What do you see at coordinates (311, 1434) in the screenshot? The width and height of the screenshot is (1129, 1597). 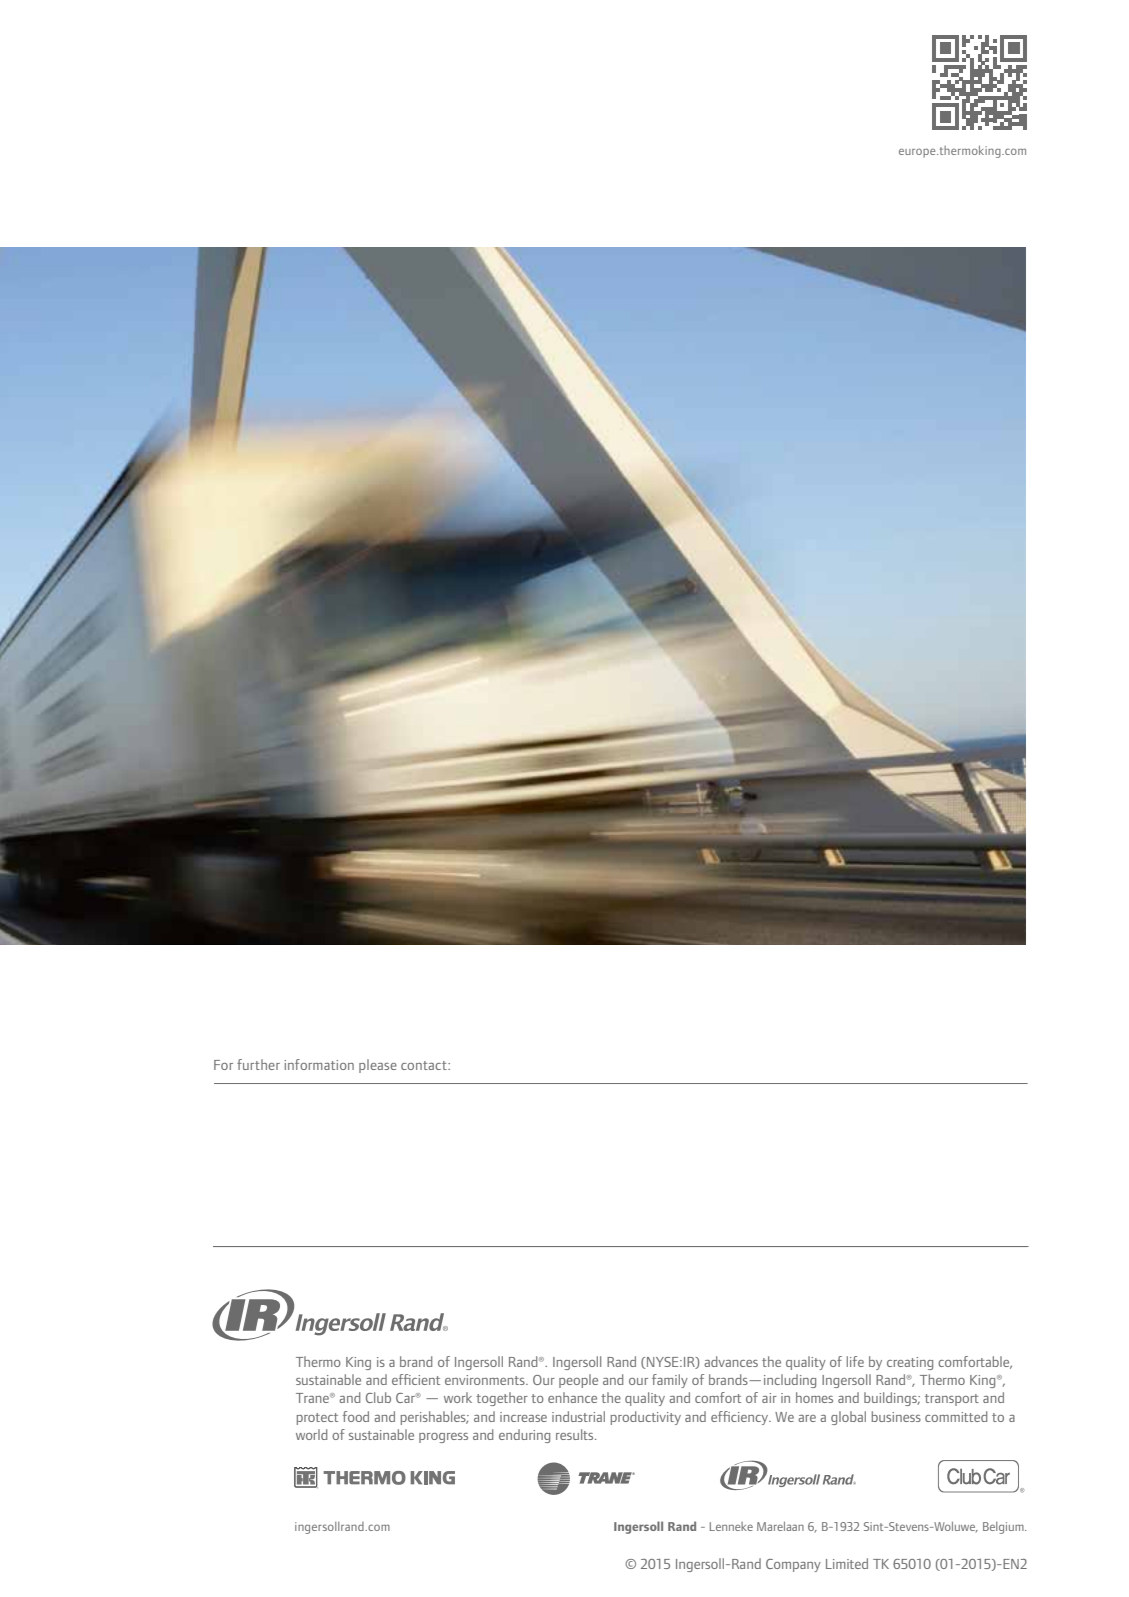 I see `world` at bounding box center [311, 1434].
